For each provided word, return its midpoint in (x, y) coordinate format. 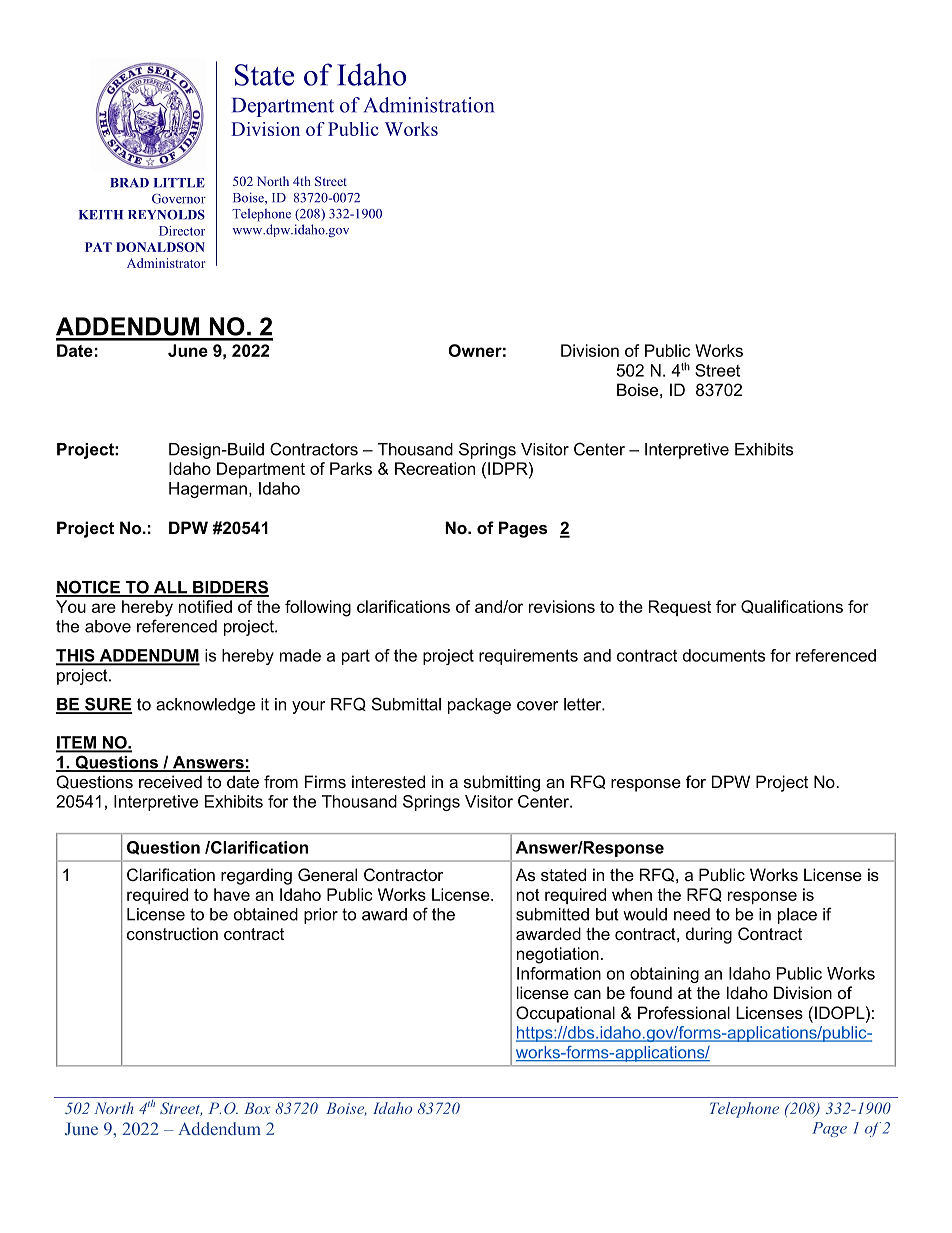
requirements (528, 657)
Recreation (435, 468)
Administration (429, 105)
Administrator (166, 263)
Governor (179, 199)
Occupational (565, 1014)
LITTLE (179, 183)
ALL (170, 588)
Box (257, 1108)
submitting (502, 783)
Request (680, 608)
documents (724, 655)
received (170, 781)
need (692, 914)
